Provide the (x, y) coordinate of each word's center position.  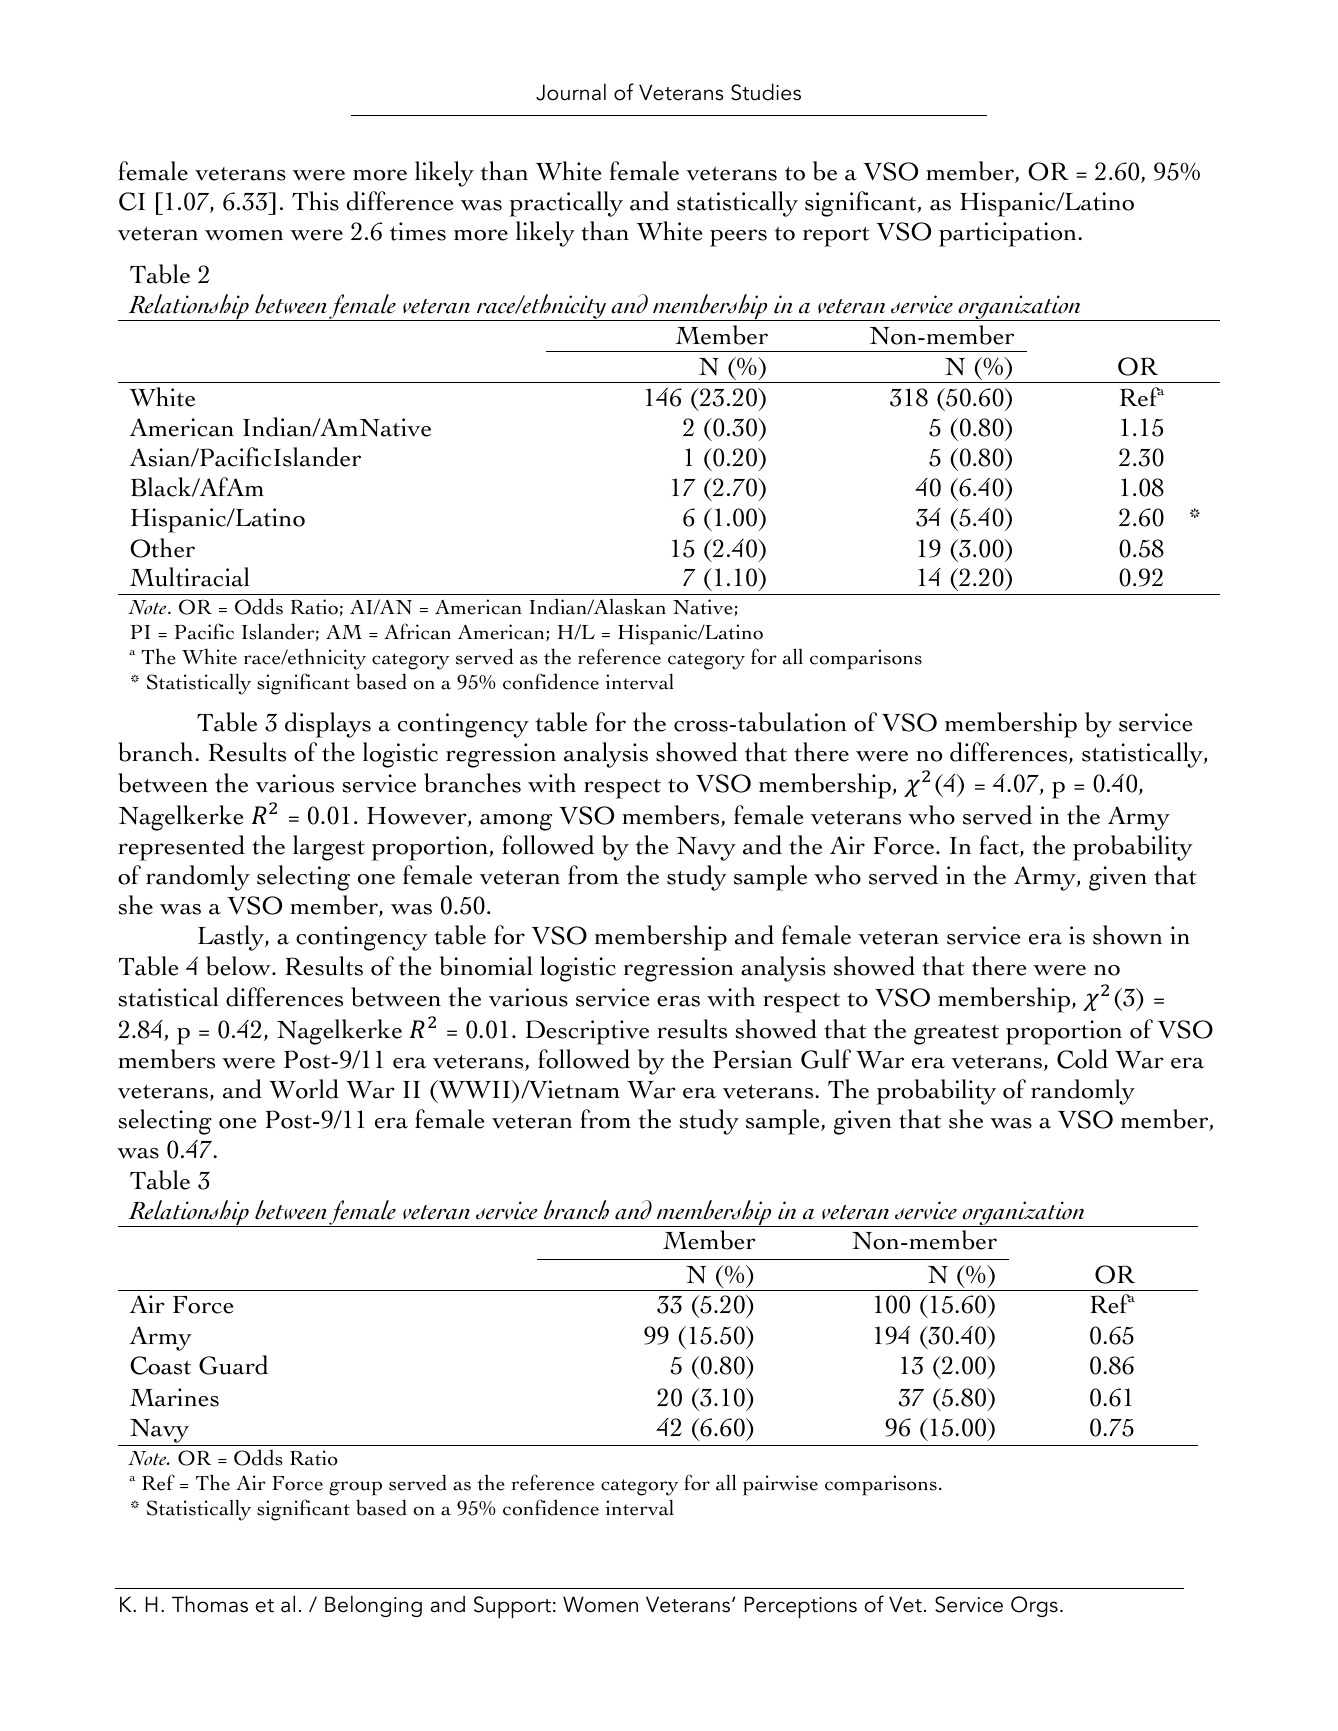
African (417, 631)
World (304, 1089)
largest (329, 848)
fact (1000, 846)
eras (678, 1001)
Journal (571, 92)
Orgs (1034, 1606)
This (315, 201)
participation (1009, 234)
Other (162, 548)
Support (512, 1607)
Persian (752, 1059)
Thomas (210, 1604)
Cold (1082, 1059)
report (836, 236)
